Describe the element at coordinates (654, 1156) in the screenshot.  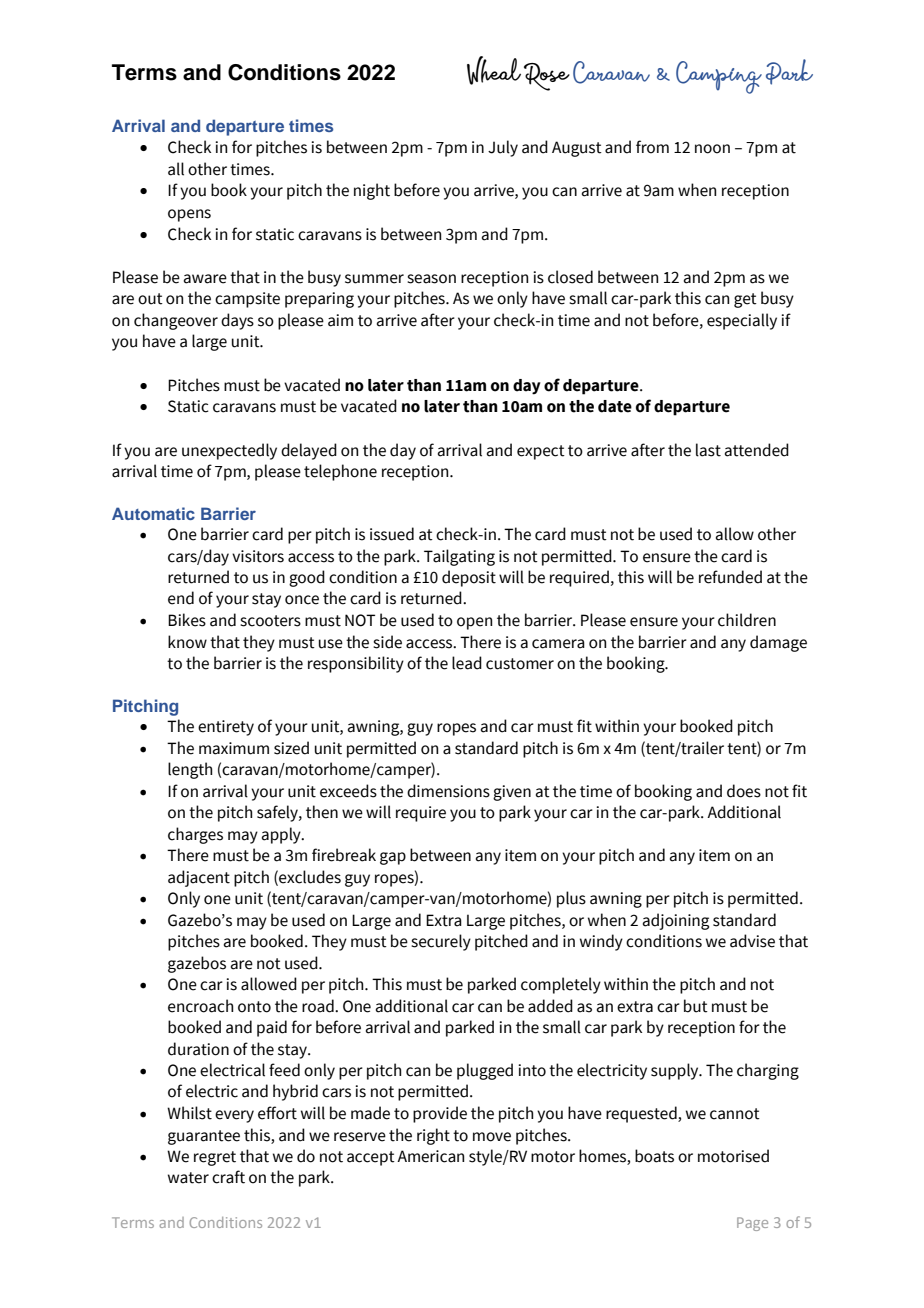
I see `boats` at that location.
